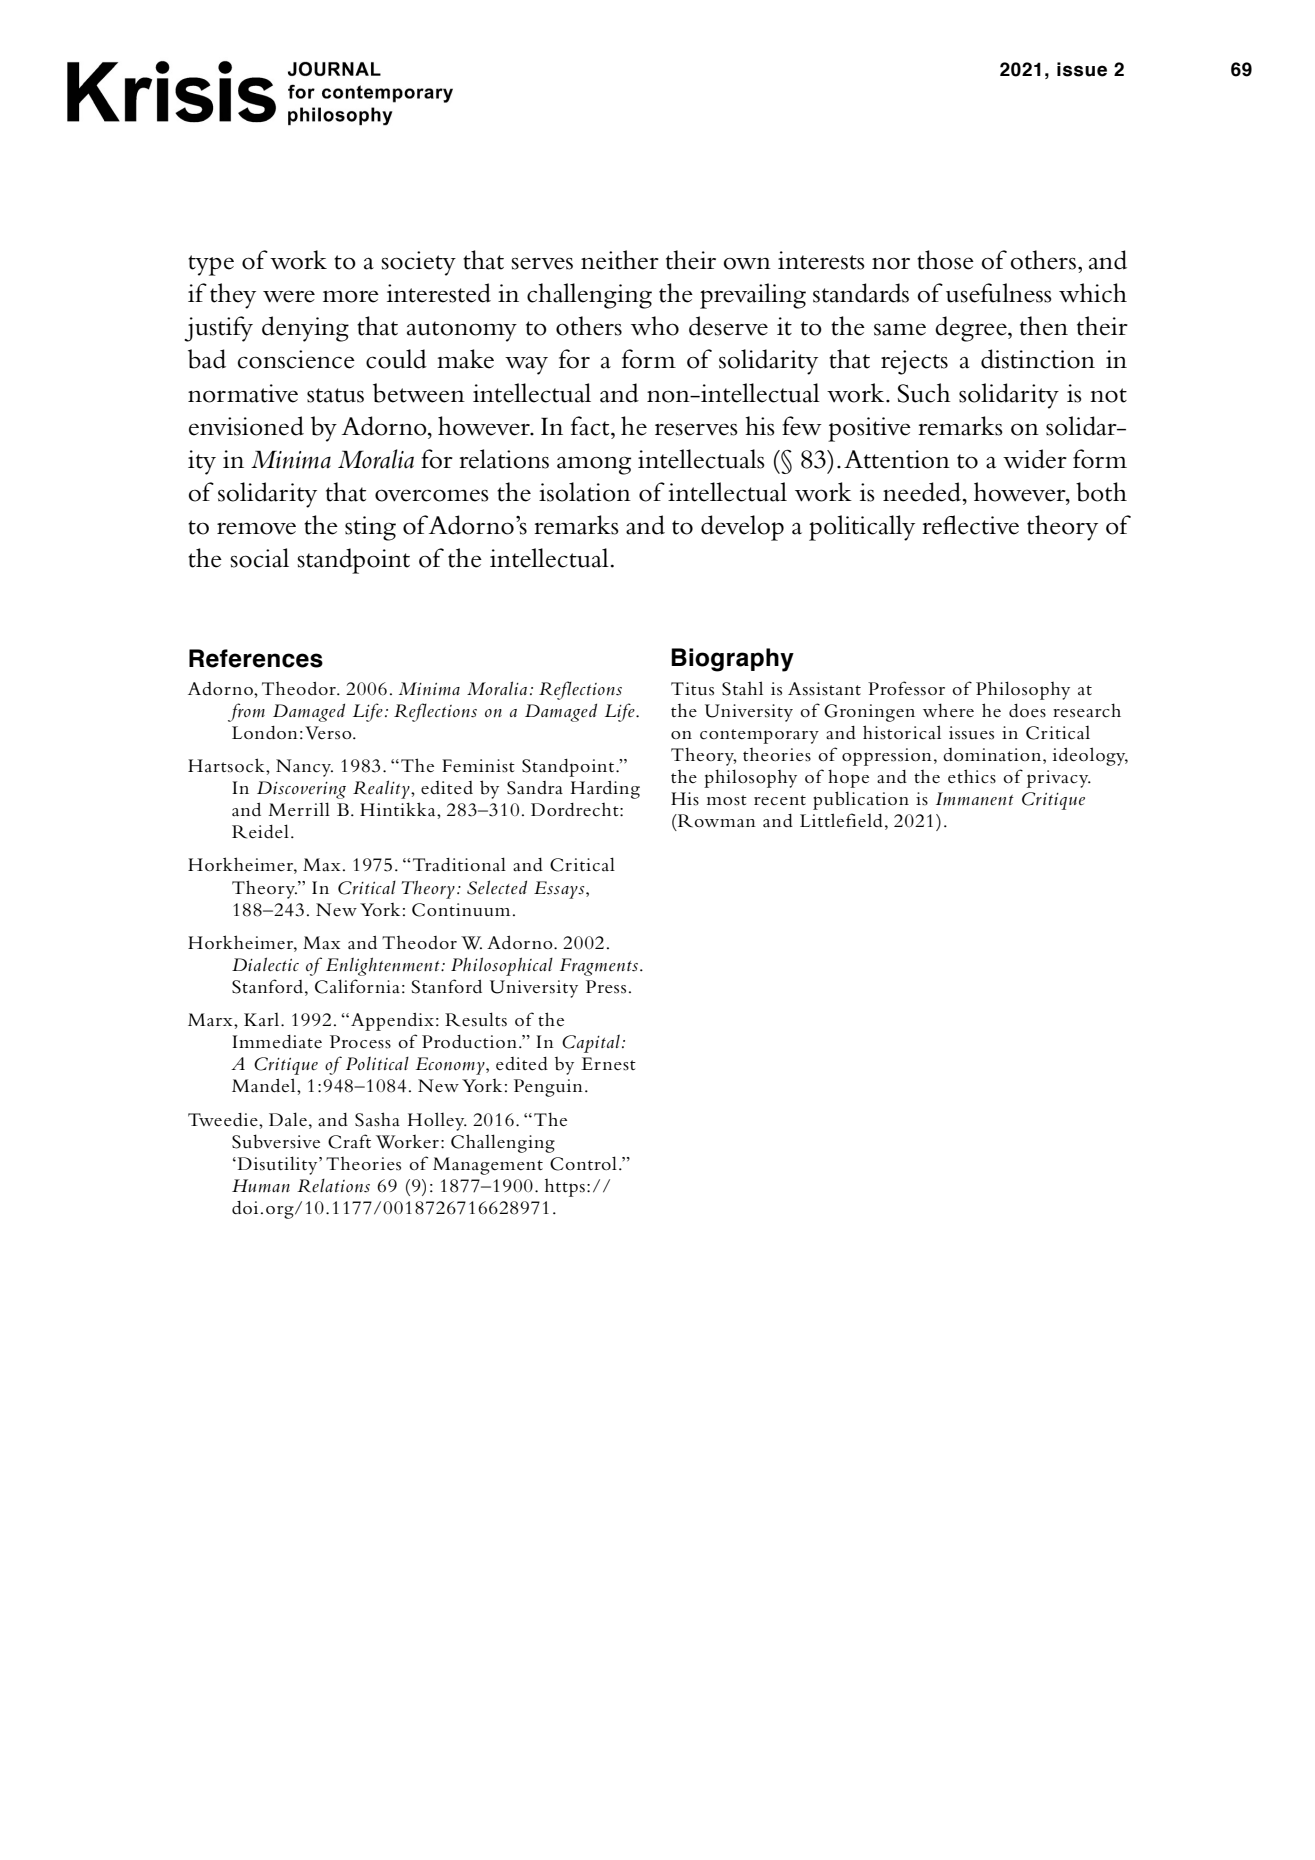 The image size is (1315, 1860). I want to click on Fragments, so click(599, 967).
